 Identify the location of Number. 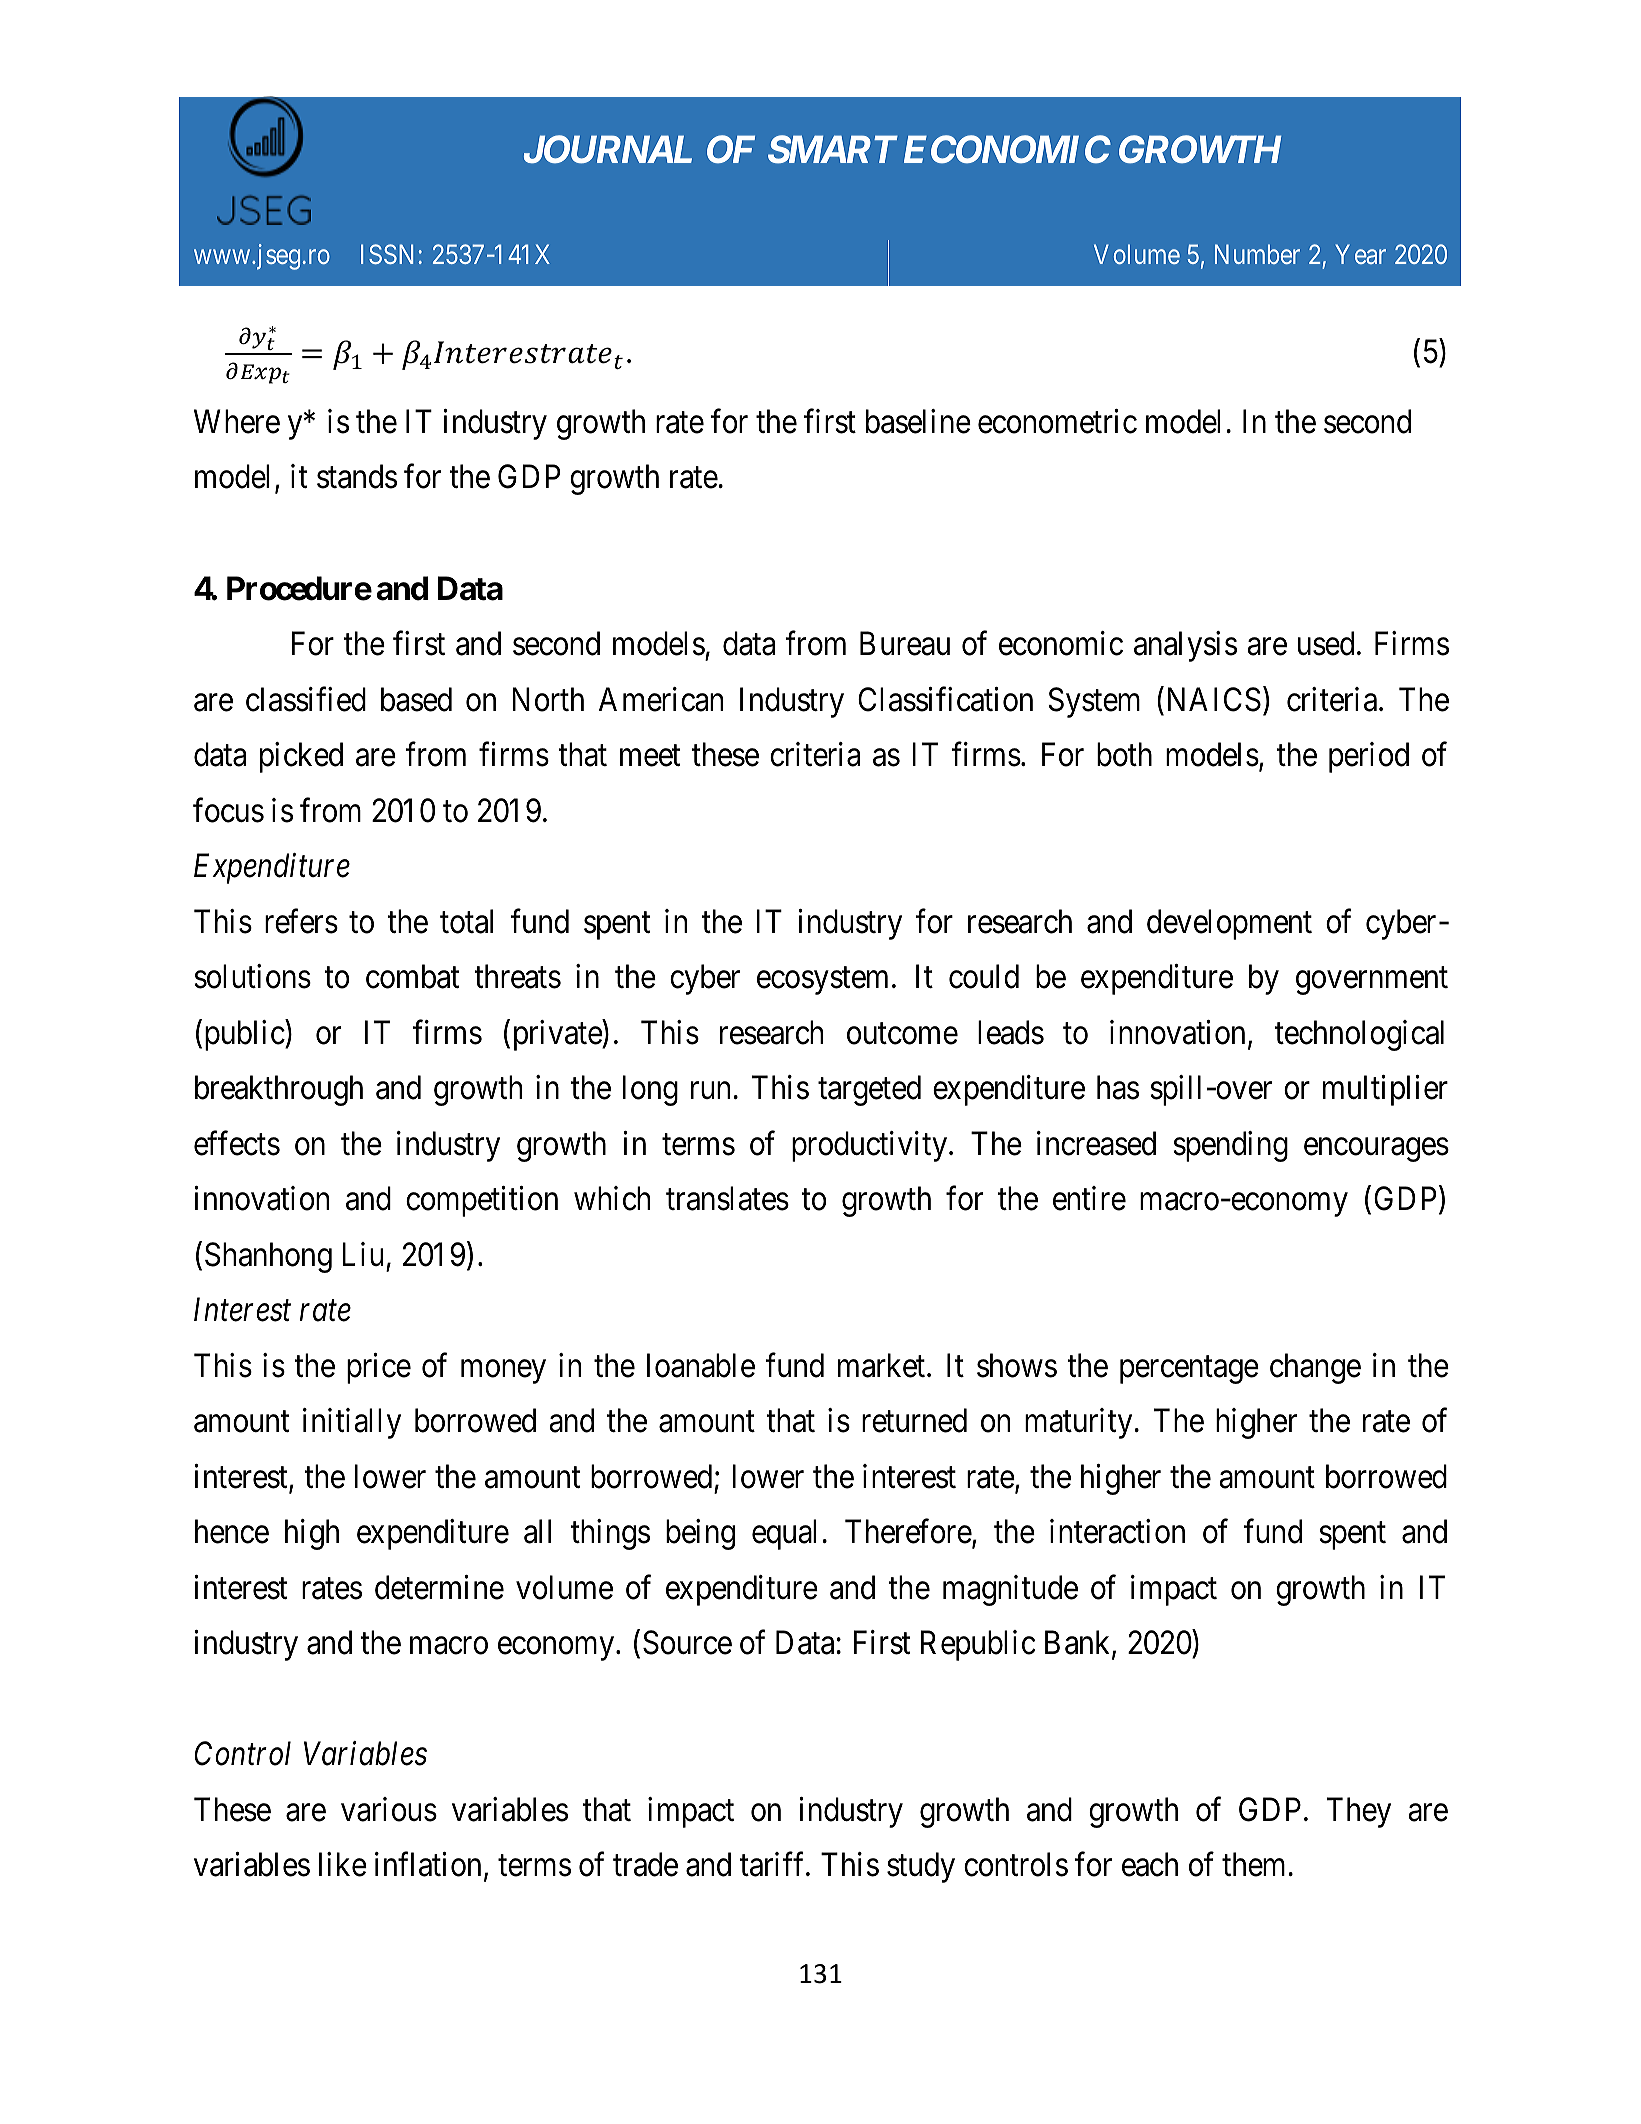
(1257, 254).
